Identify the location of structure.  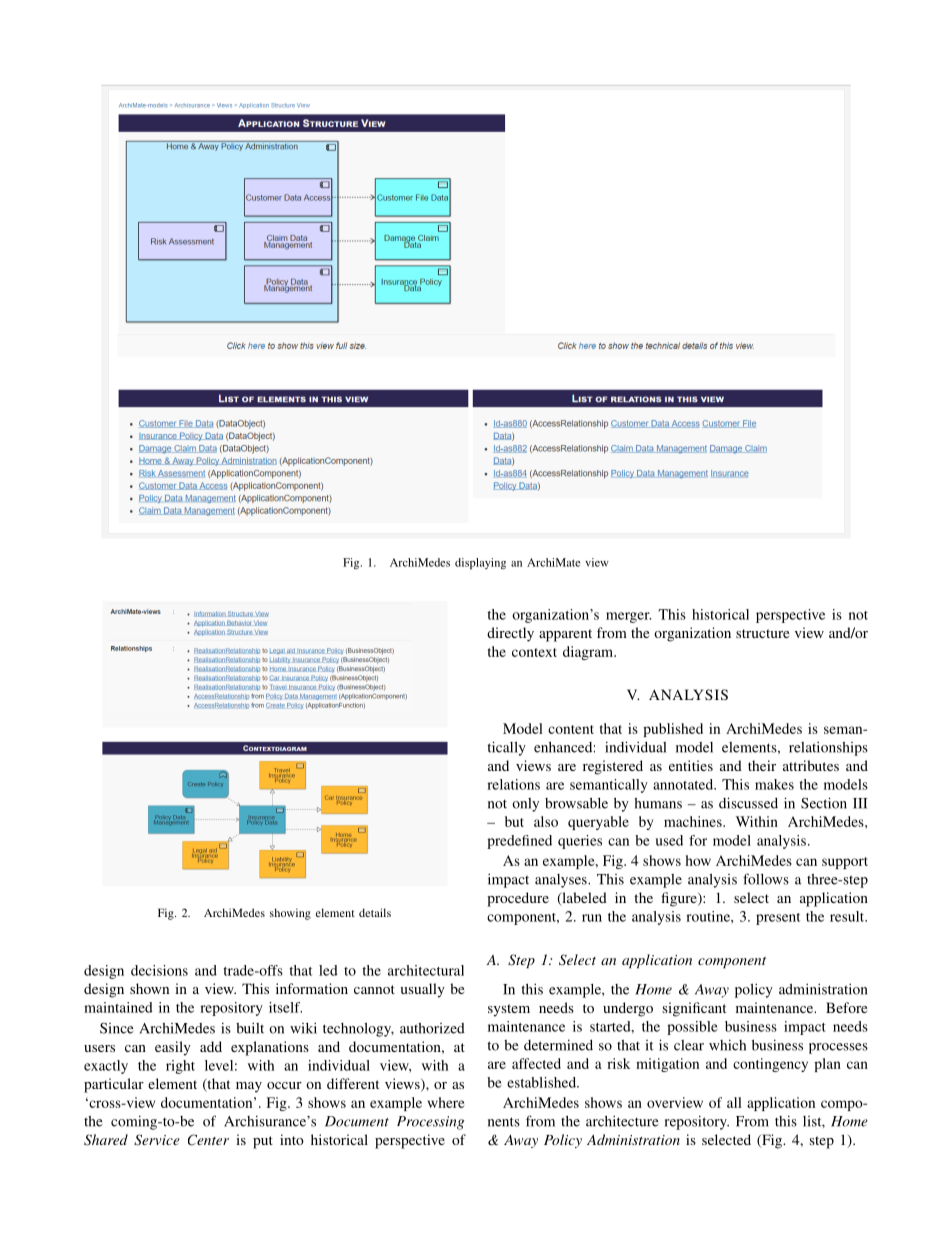
(762, 633).
